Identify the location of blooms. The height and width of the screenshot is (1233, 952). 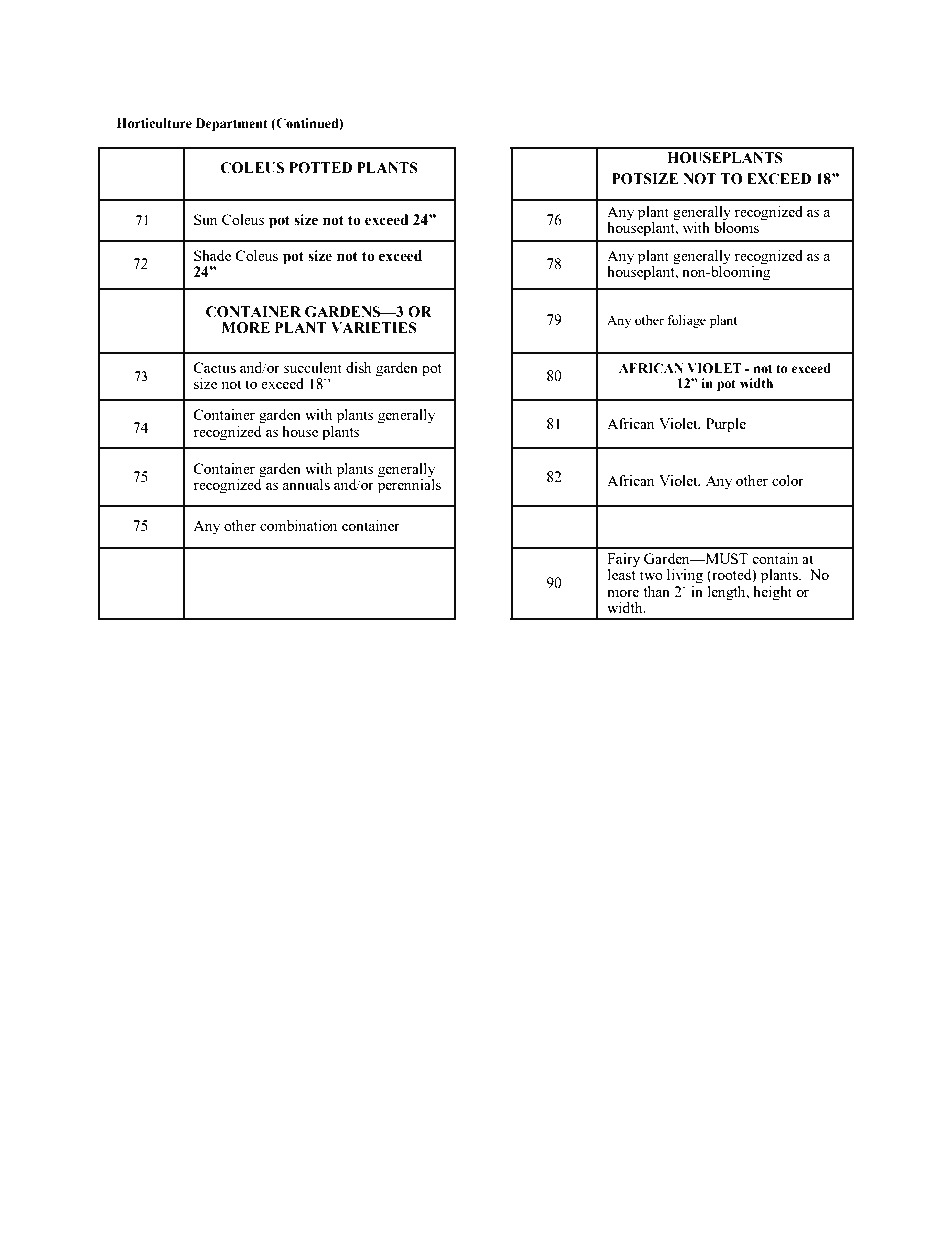
(736, 226).
